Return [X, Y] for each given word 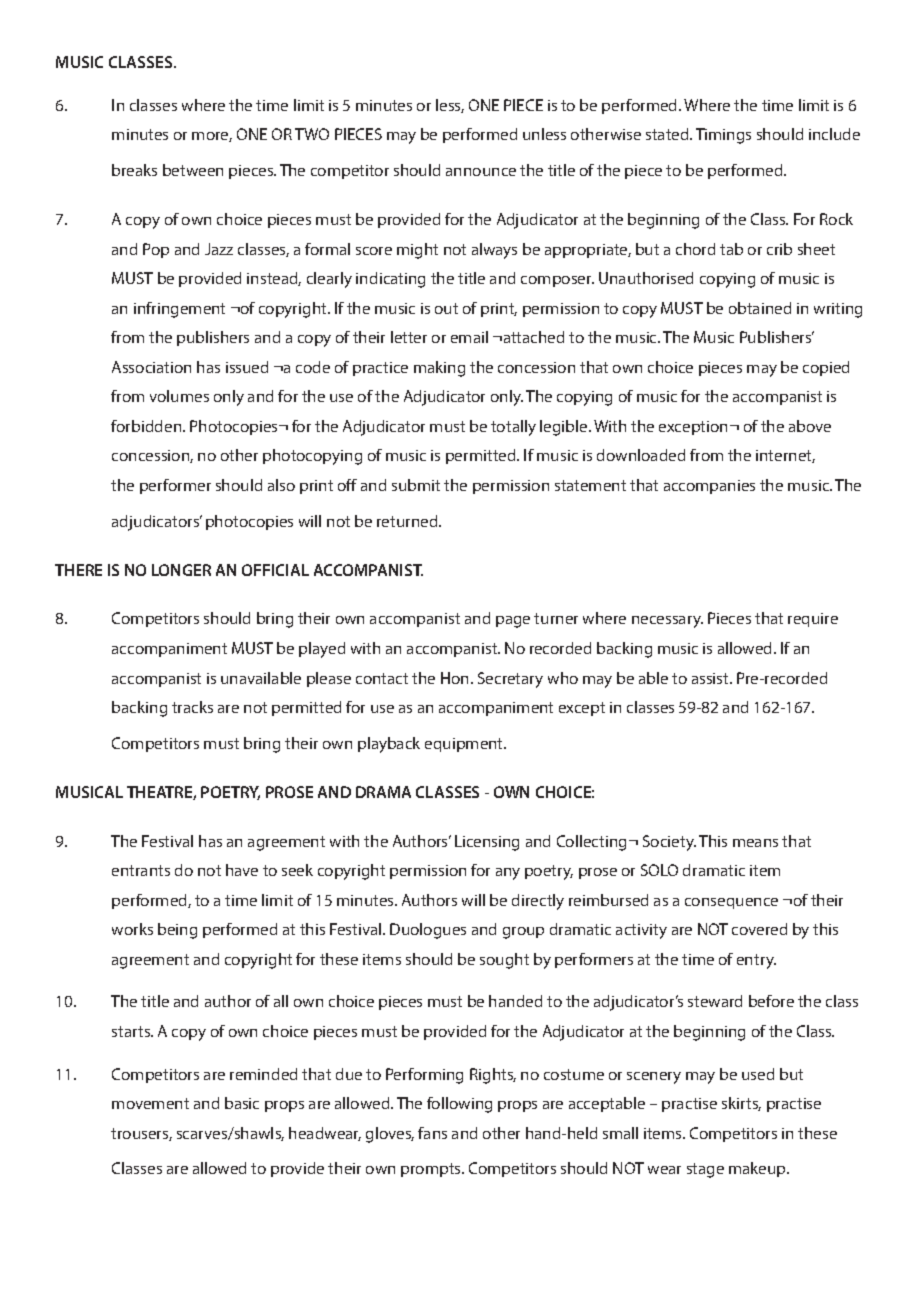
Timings [723, 136]
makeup [758, 1169]
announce [481, 172]
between [193, 170]
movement [150, 1103]
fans [432, 1133]
